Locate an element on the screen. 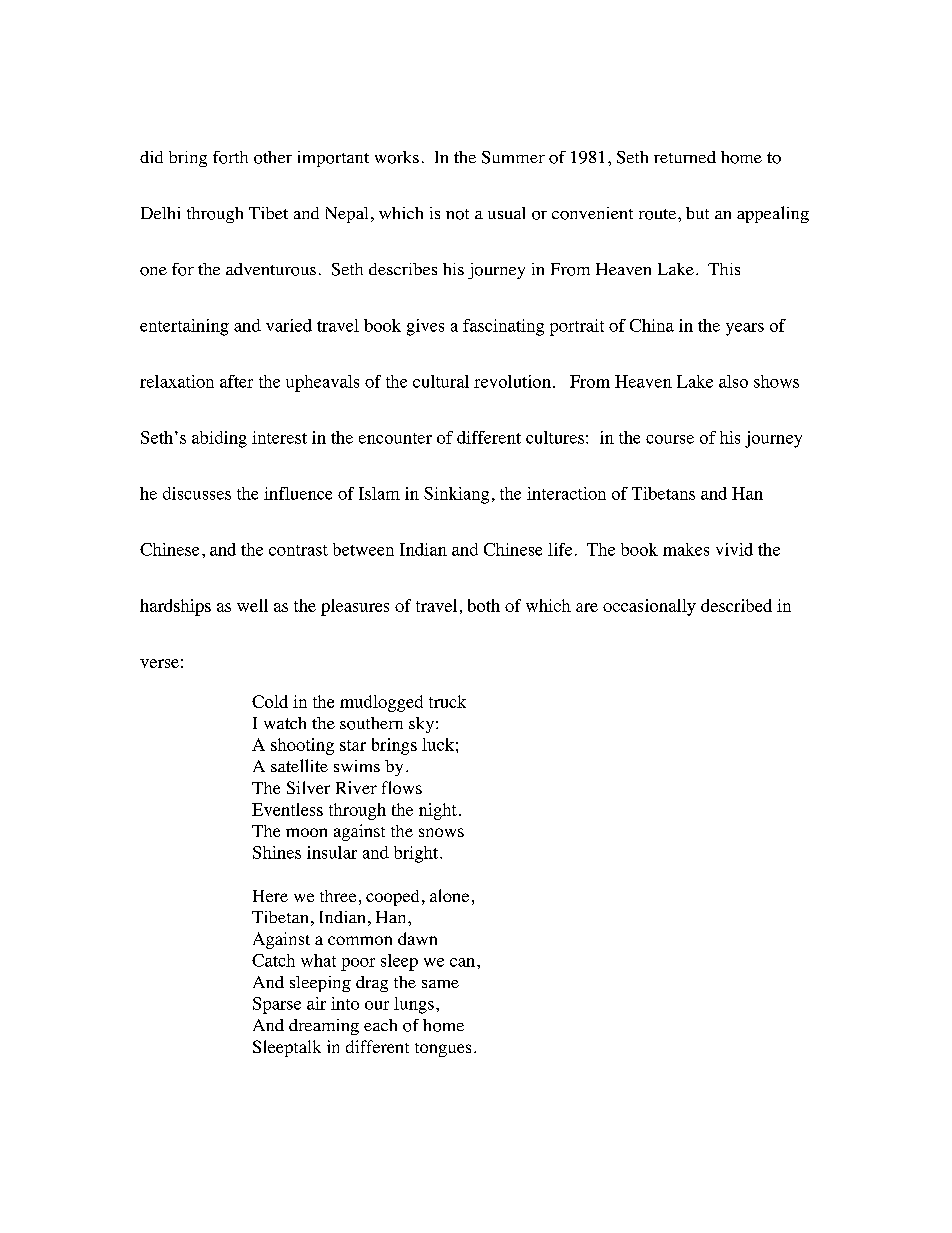 The image size is (952, 1233). cultural is located at coordinates (441, 381).
